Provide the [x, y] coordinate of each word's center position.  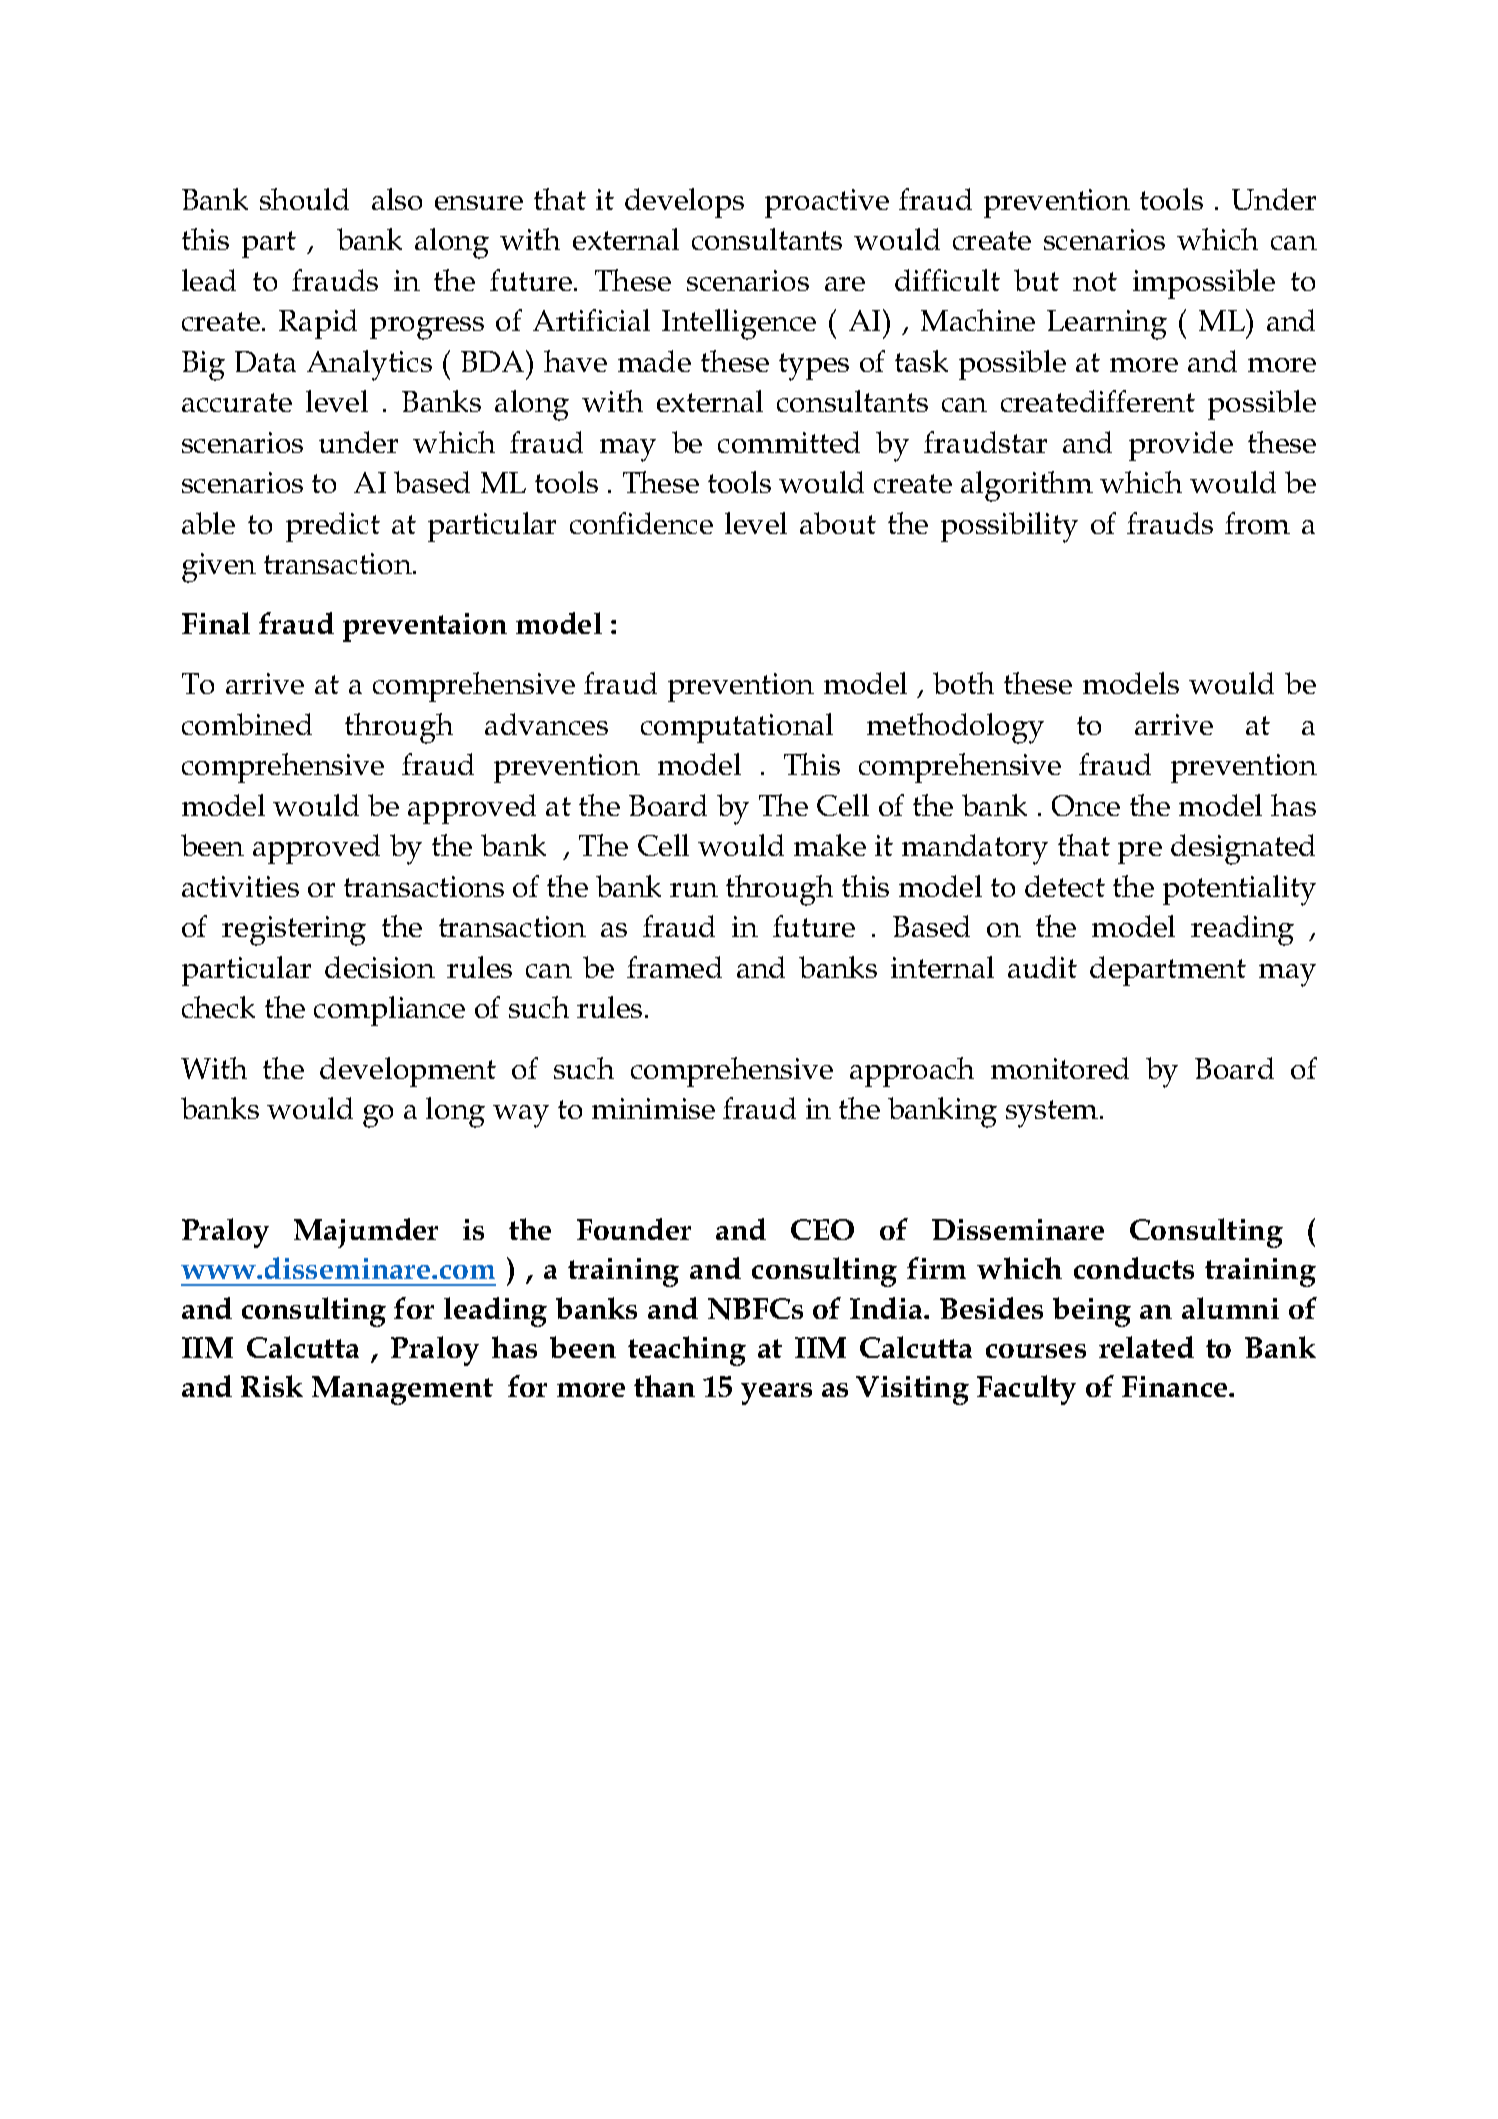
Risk [272, 1386]
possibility [1009, 527]
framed [674, 967]
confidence [641, 523]
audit [1042, 967]
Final [216, 623]
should [304, 199]
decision [380, 967]
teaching [687, 1351]
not [1095, 281]
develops [684, 203]
